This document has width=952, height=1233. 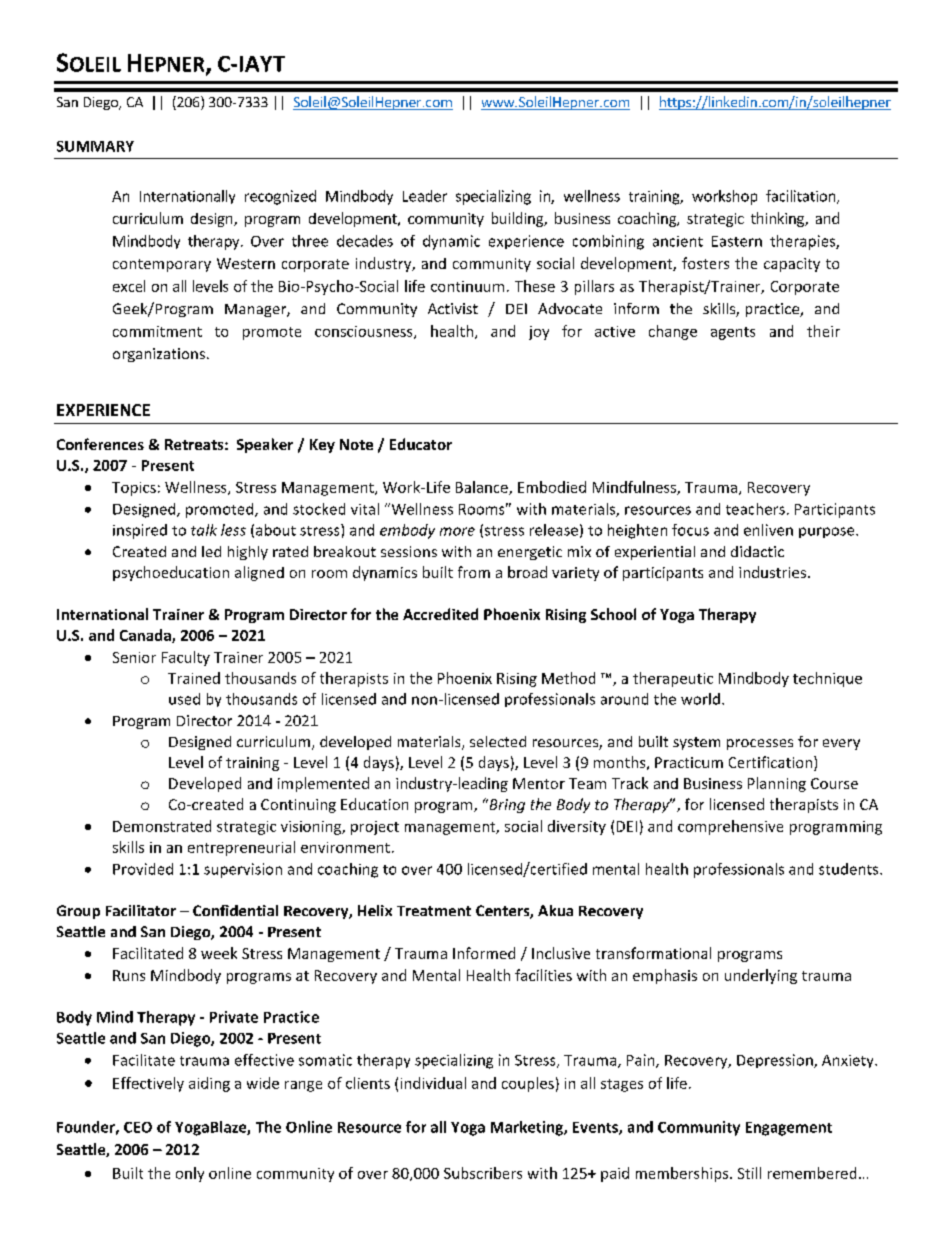 I want to click on teachers, so click(x=755, y=509).
